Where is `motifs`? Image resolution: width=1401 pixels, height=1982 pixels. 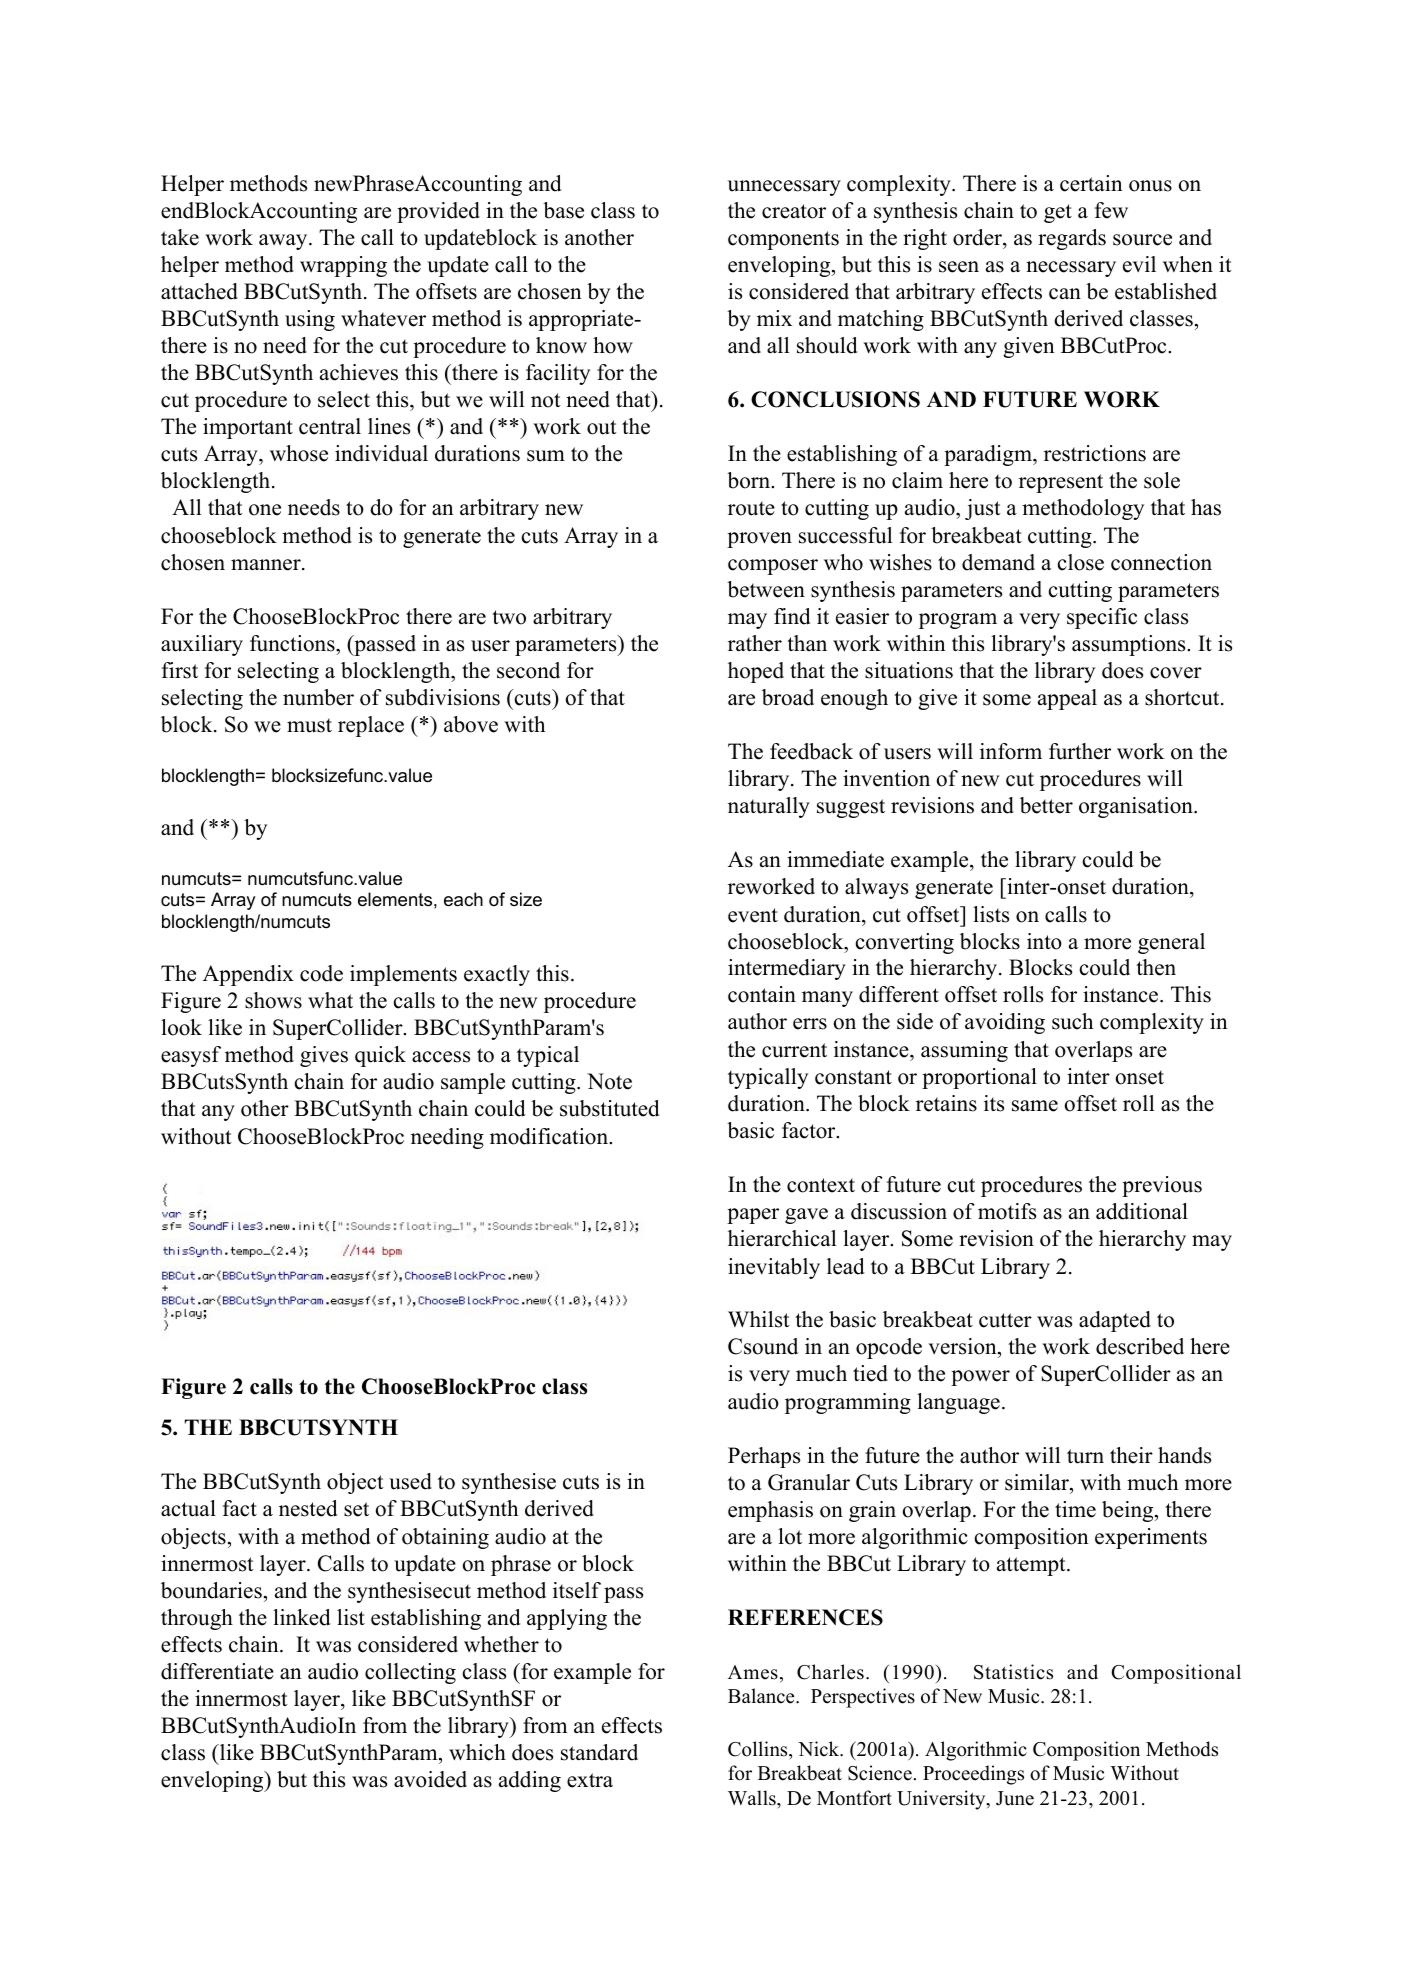
motifs is located at coordinates (1007, 1211).
